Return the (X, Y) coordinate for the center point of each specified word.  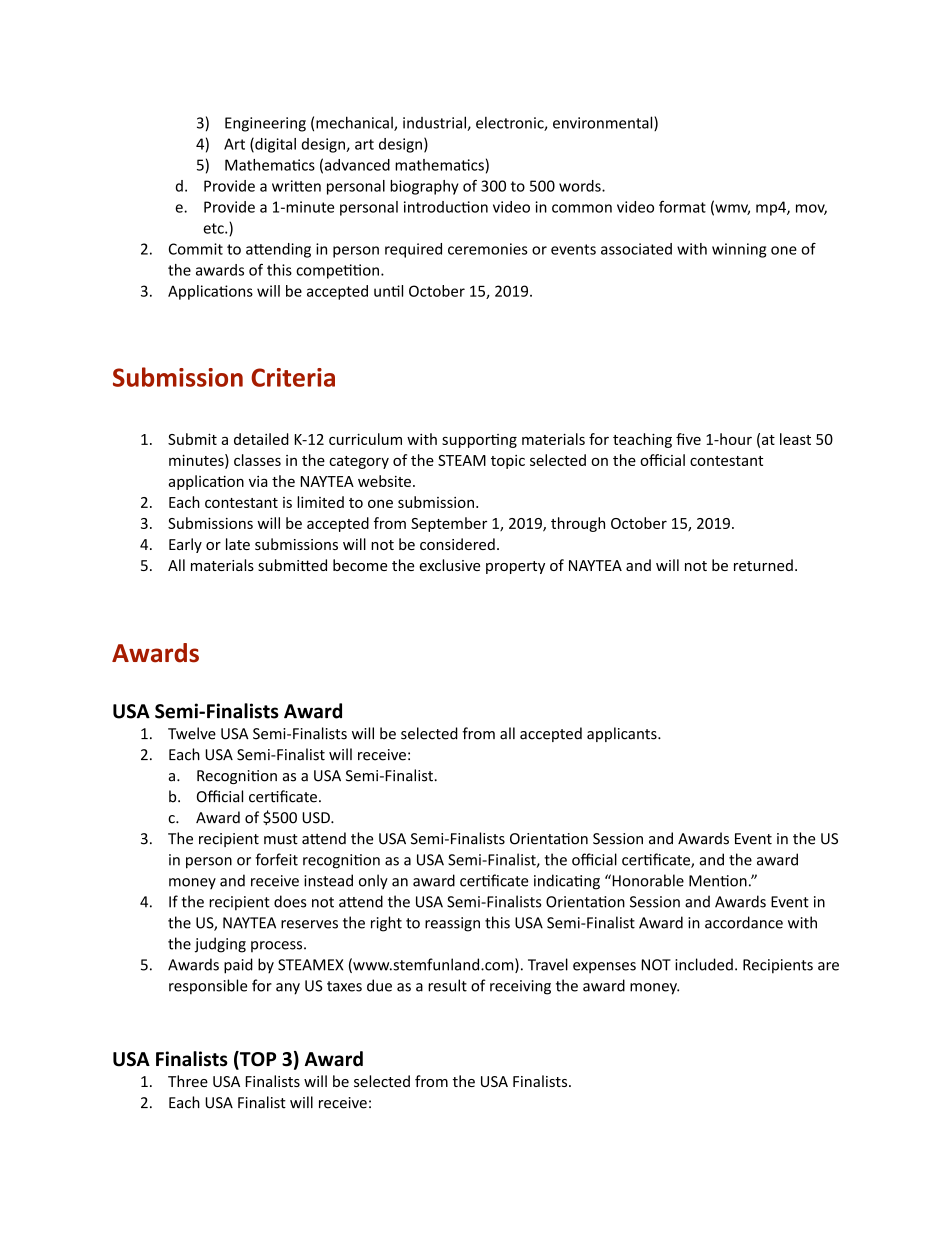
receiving (520, 987)
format (682, 207)
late (238, 544)
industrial (435, 123)
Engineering (265, 124)
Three (188, 1081)
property (515, 567)
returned (763, 565)
